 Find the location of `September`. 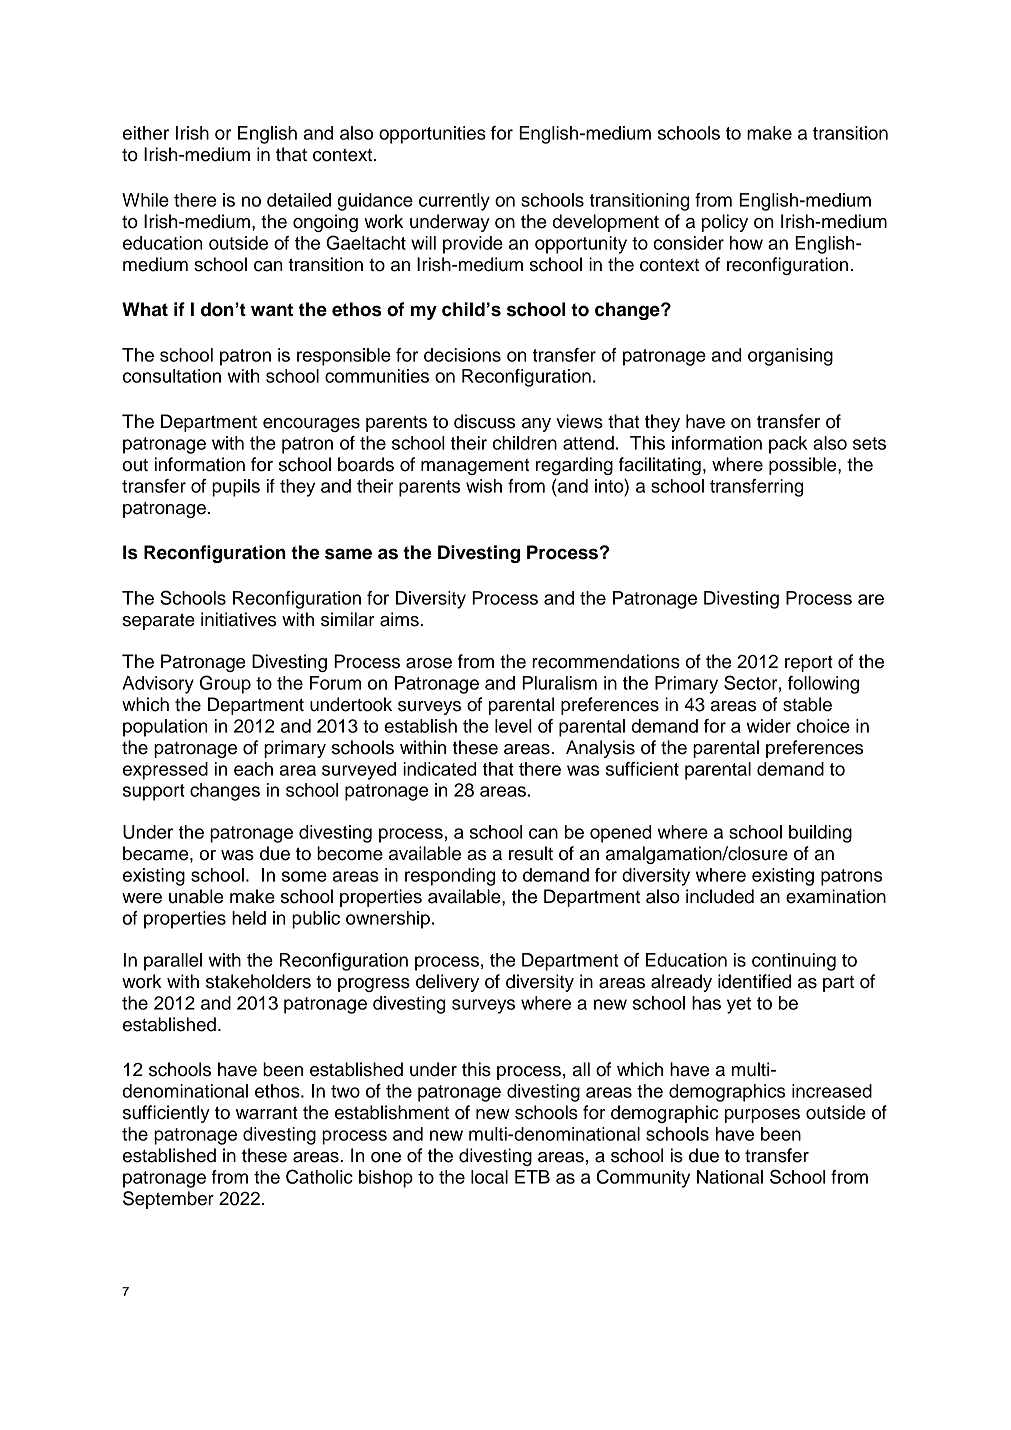

September is located at coordinates (168, 1200).
